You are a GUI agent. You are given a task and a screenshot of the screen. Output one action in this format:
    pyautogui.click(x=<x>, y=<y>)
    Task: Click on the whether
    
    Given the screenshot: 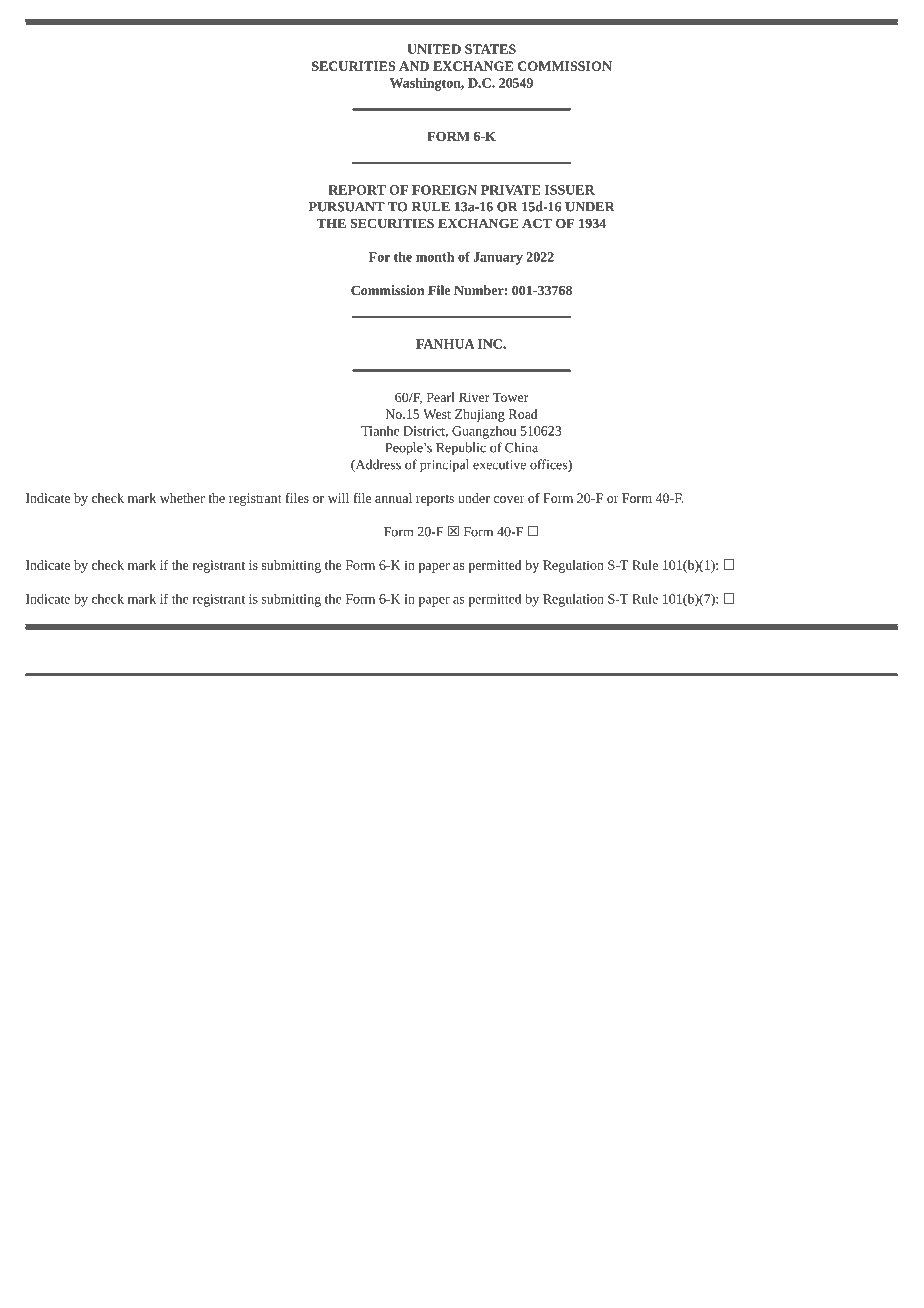 What is the action you would take?
    pyautogui.click(x=182, y=498)
